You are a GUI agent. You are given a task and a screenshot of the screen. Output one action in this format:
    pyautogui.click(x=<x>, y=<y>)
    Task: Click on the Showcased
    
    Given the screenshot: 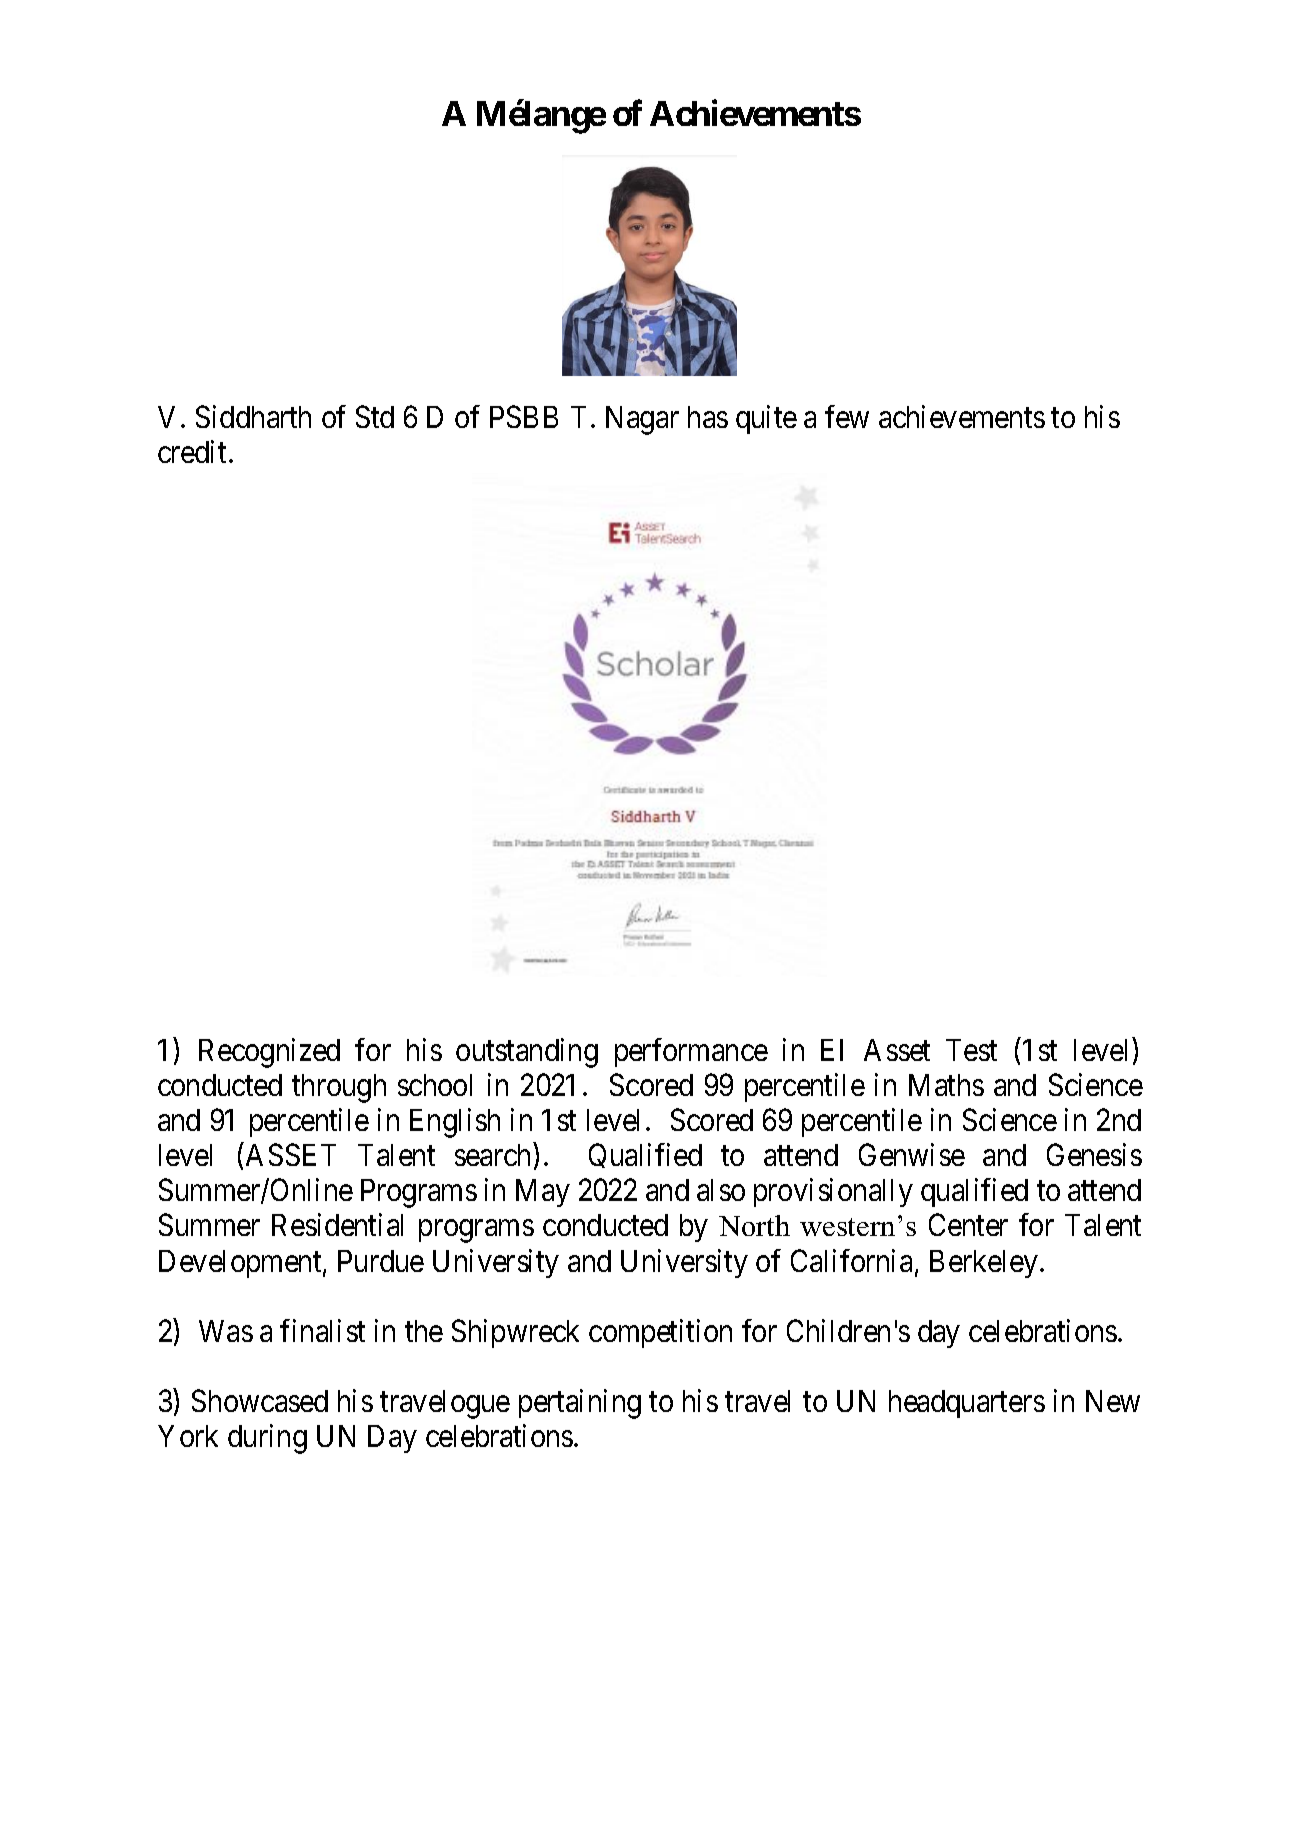 What is the action you would take?
    pyautogui.click(x=260, y=1400)
